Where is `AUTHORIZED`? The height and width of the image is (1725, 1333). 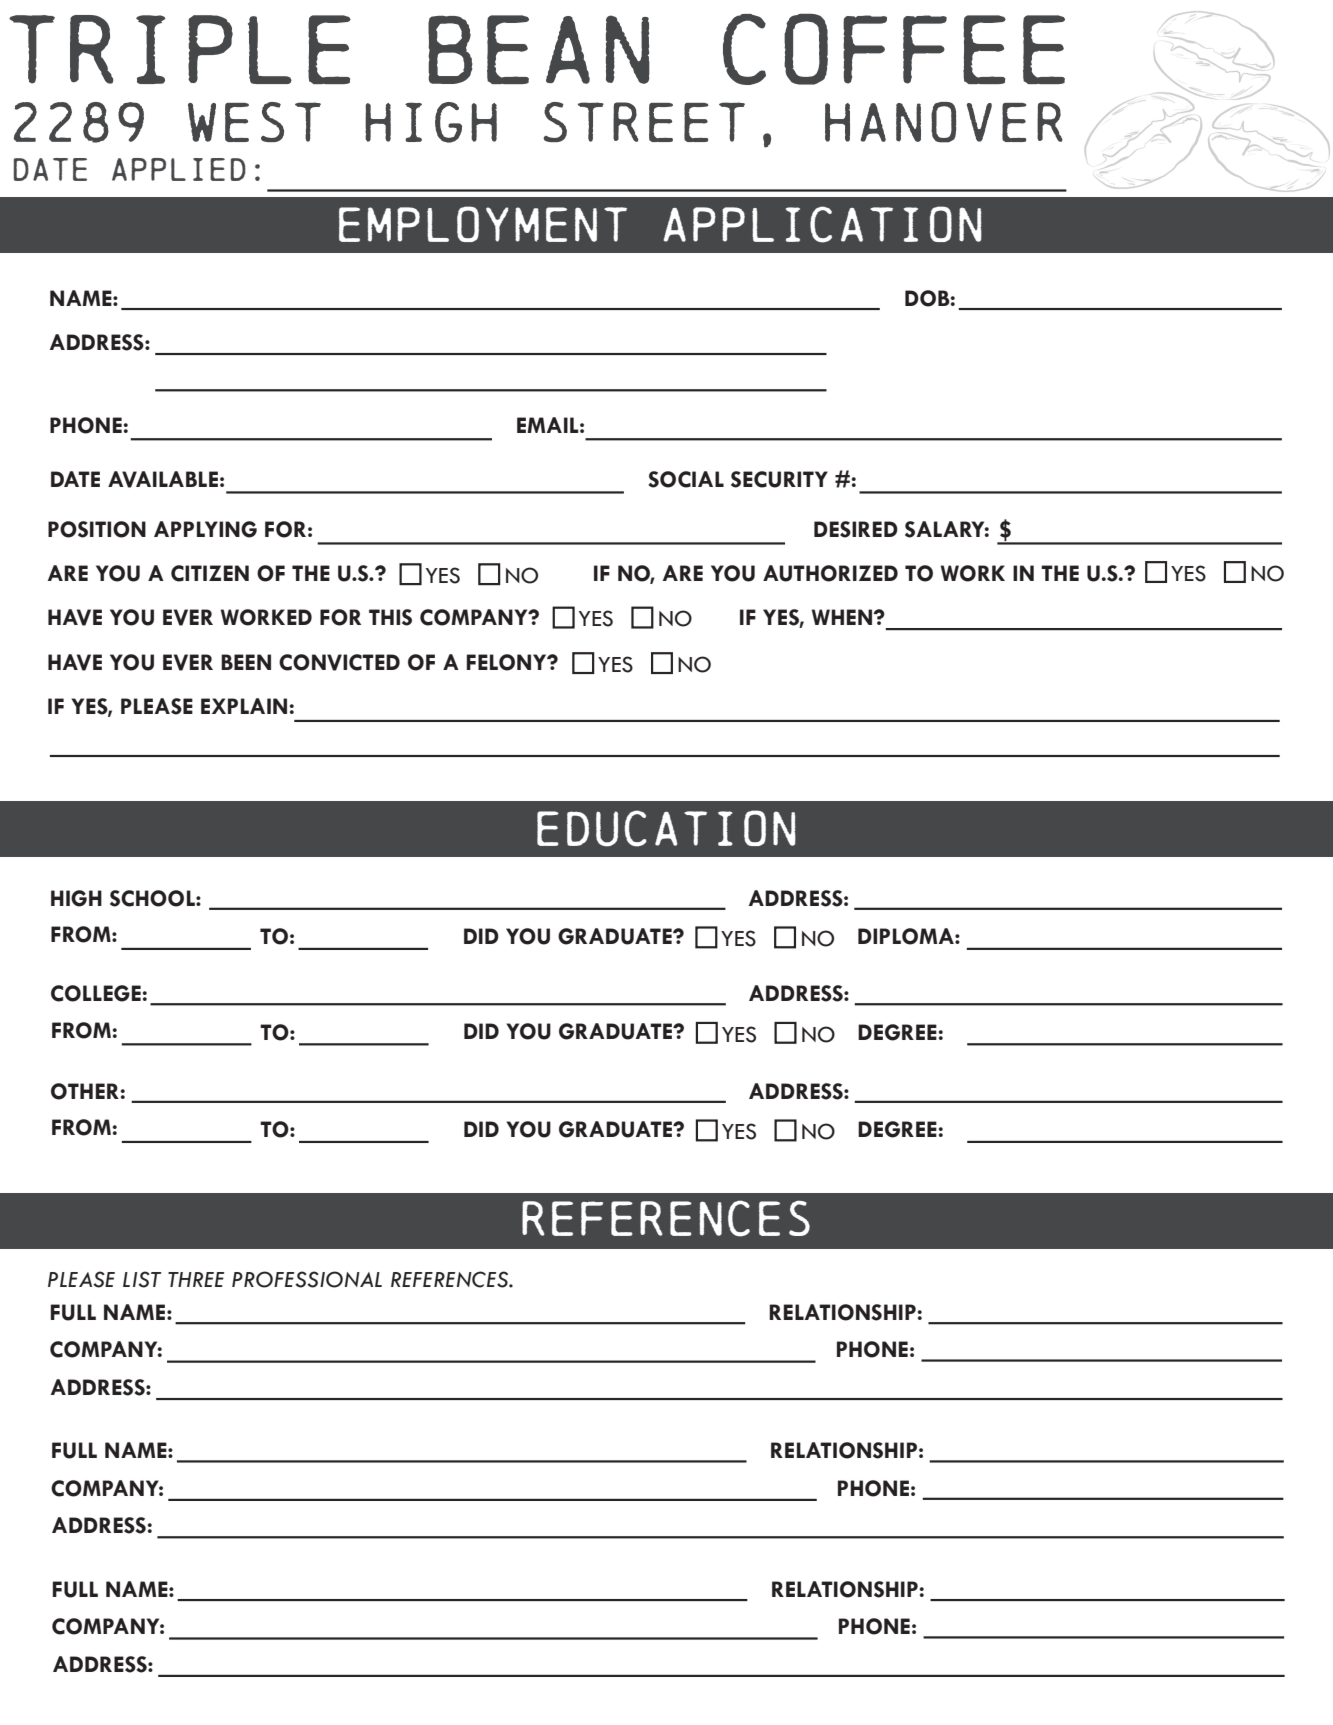 AUTHORIZED is located at coordinates (830, 573).
